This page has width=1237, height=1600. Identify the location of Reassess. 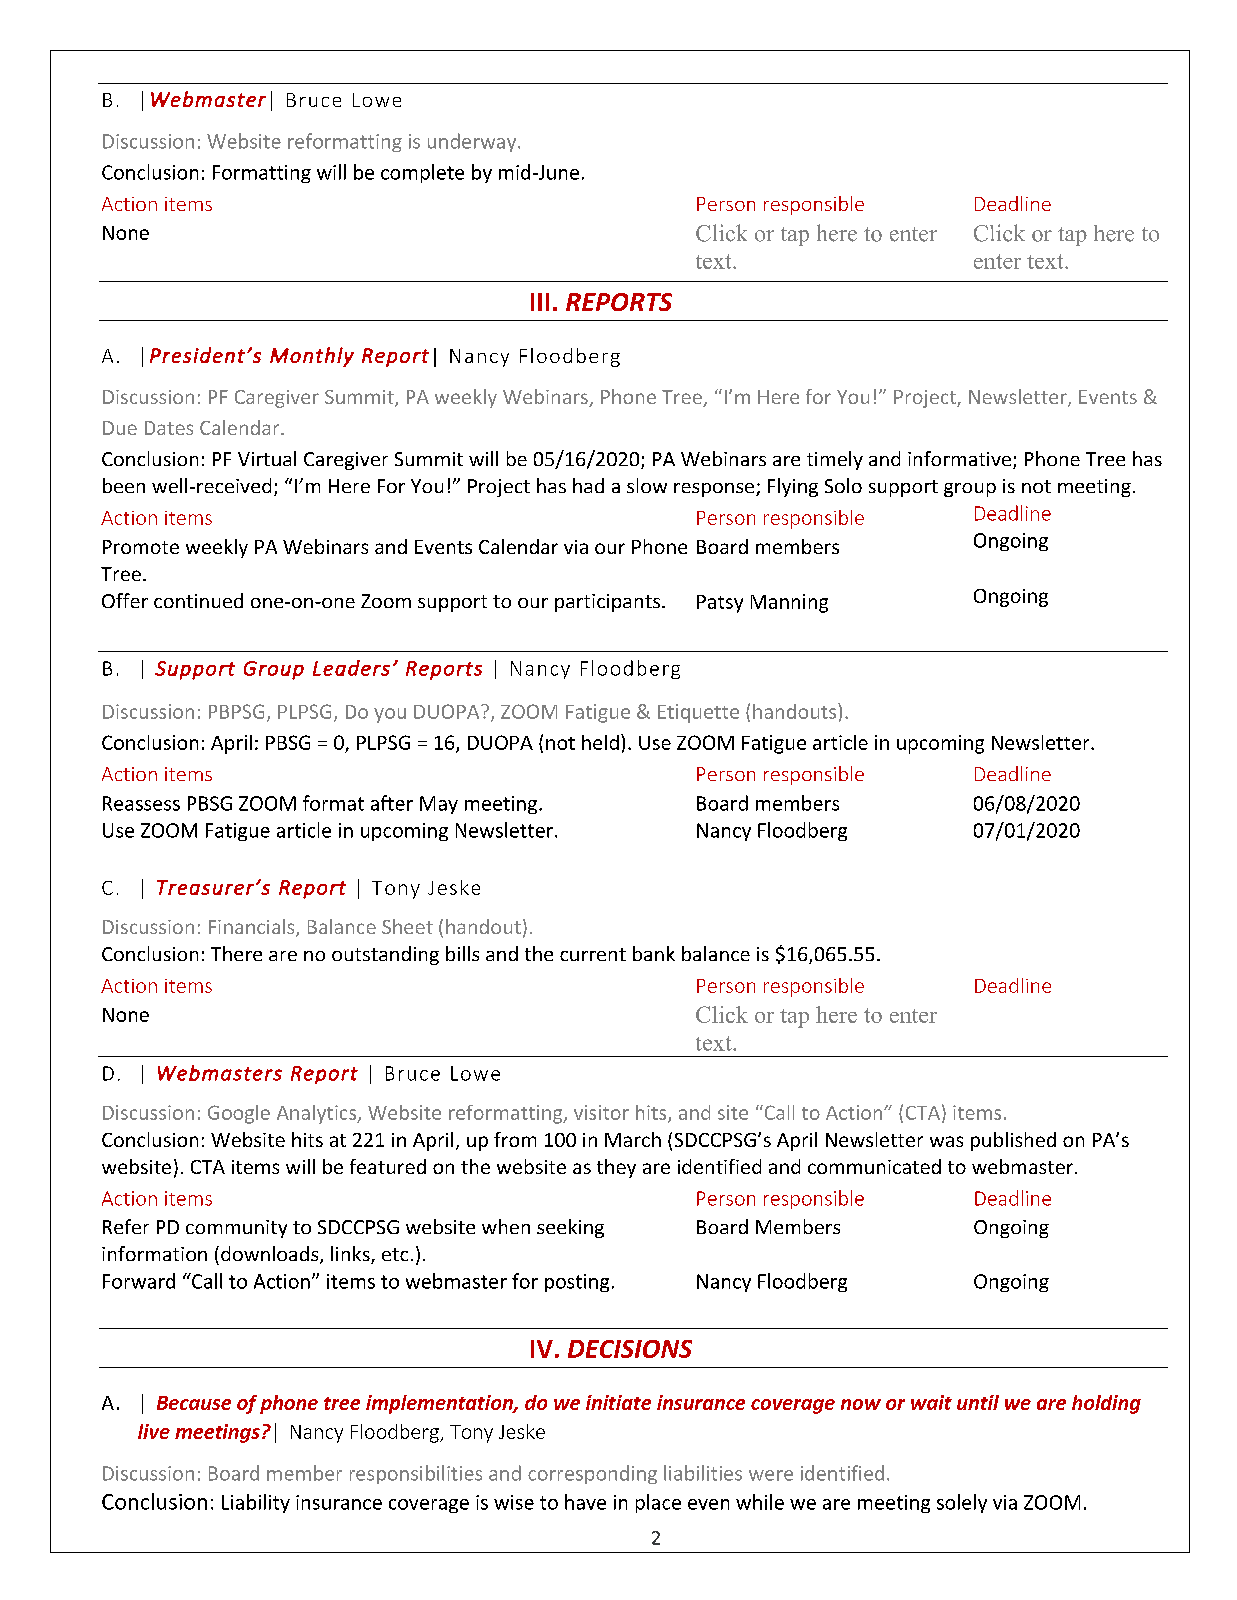
(141, 803).
